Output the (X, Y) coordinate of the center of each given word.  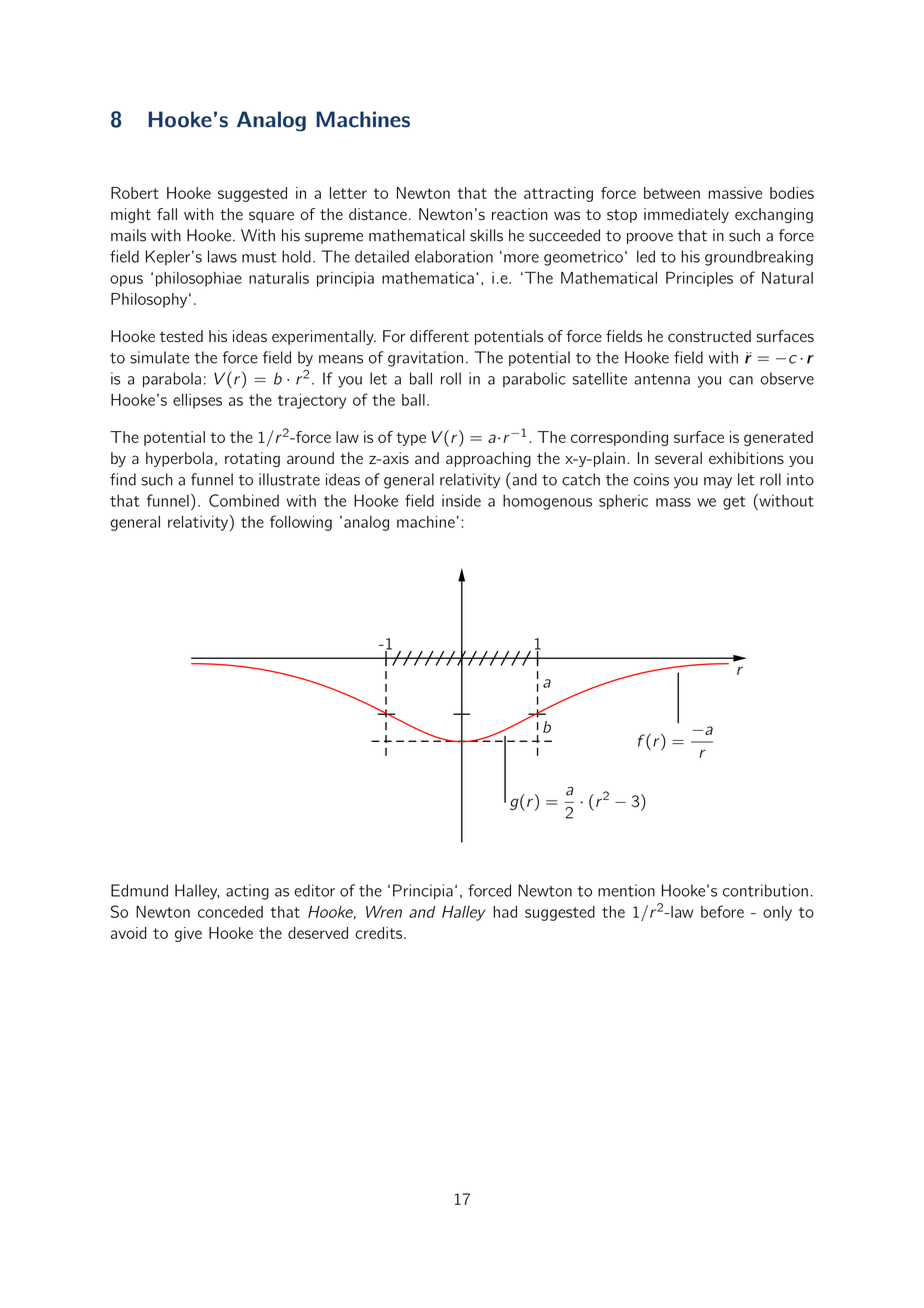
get (734, 503)
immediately (686, 215)
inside (461, 500)
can (741, 380)
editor (314, 890)
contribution (765, 890)
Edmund (139, 890)
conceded (230, 912)
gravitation (425, 359)
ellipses (197, 401)
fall (167, 214)
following (301, 523)
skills (486, 235)
